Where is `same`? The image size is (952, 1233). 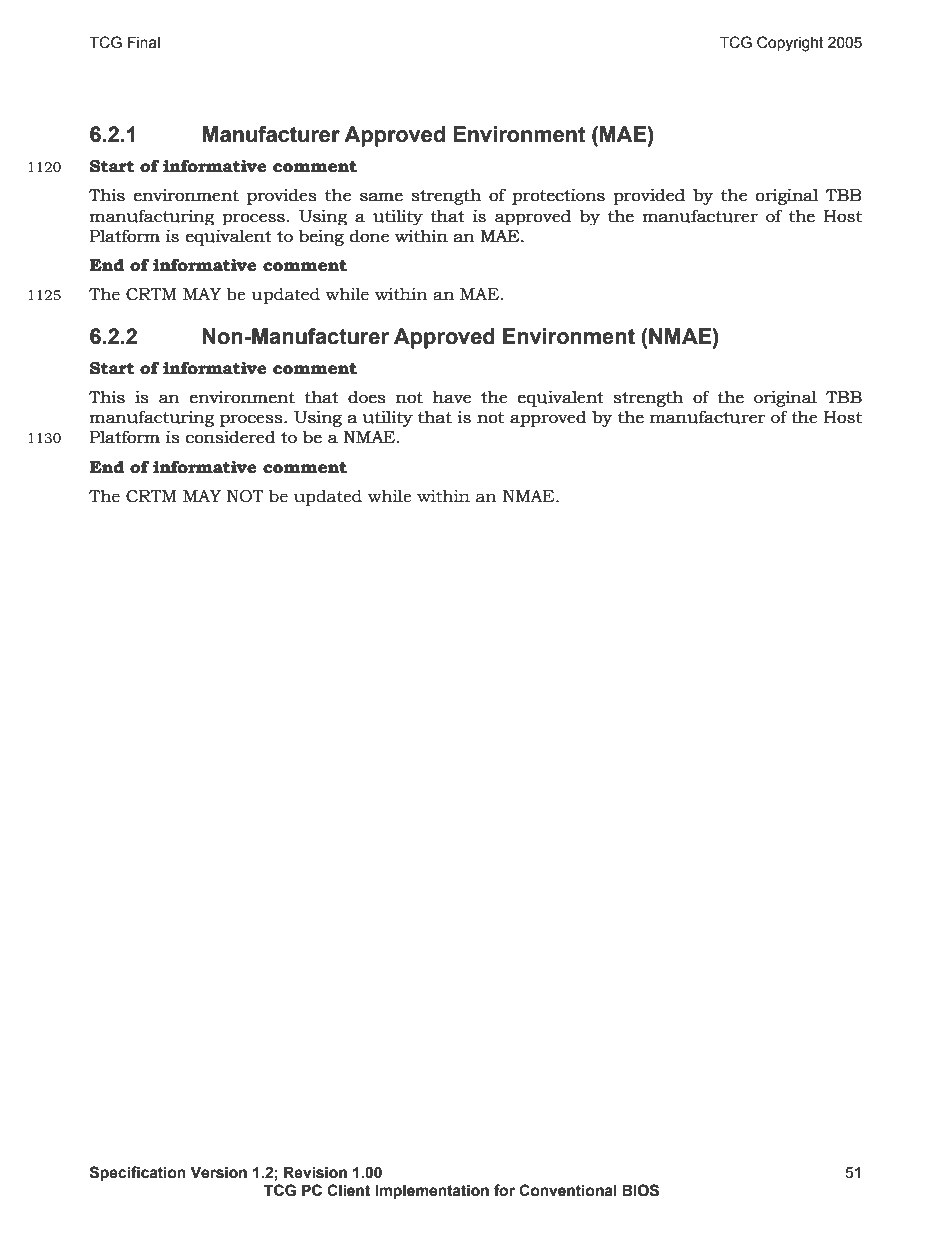 same is located at coordinates (381, 197).
